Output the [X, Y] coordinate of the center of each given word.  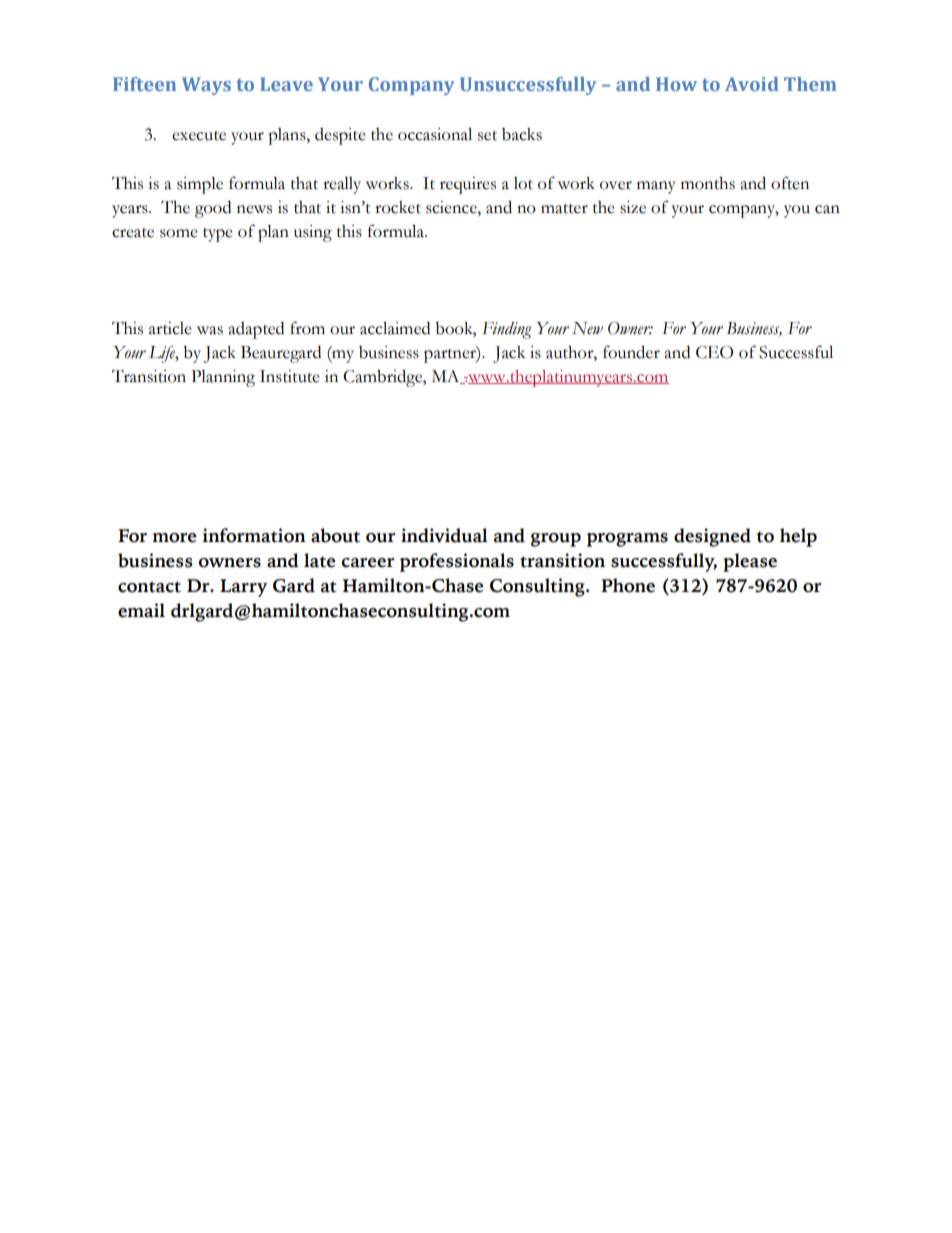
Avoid [752, 84]
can [827, 209]
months [708, 183]
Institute [290, 376]
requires [468, 185]
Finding [506, 330]
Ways [206, 86]
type [218, 235]
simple [200, 185]
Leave [286, 84]
